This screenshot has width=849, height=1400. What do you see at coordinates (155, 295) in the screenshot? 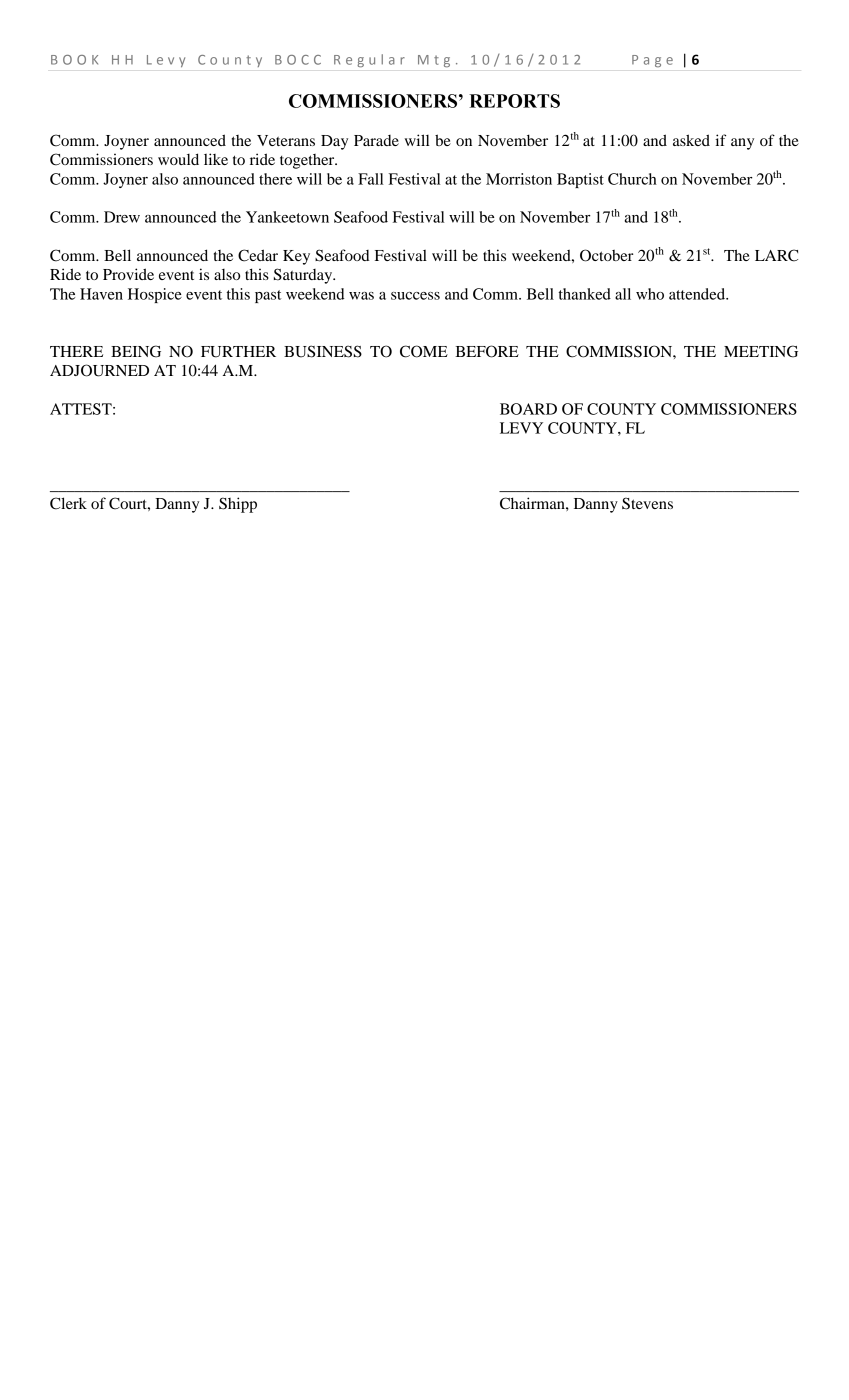
I see `Hospice` at bounding box center [155, 295].
